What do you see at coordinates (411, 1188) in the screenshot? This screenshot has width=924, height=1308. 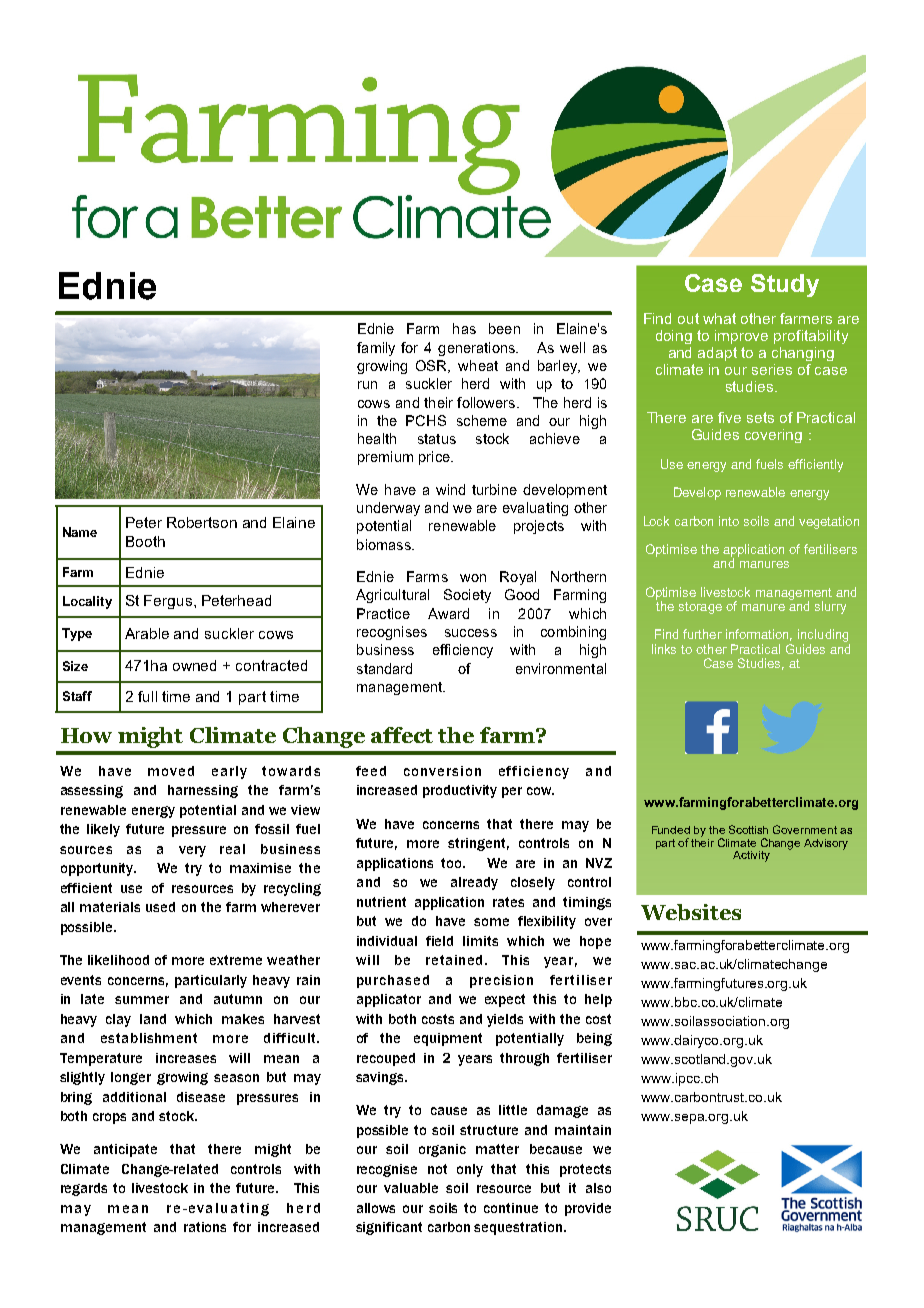 I see `valuable` at bounding box center [411, 1188].
